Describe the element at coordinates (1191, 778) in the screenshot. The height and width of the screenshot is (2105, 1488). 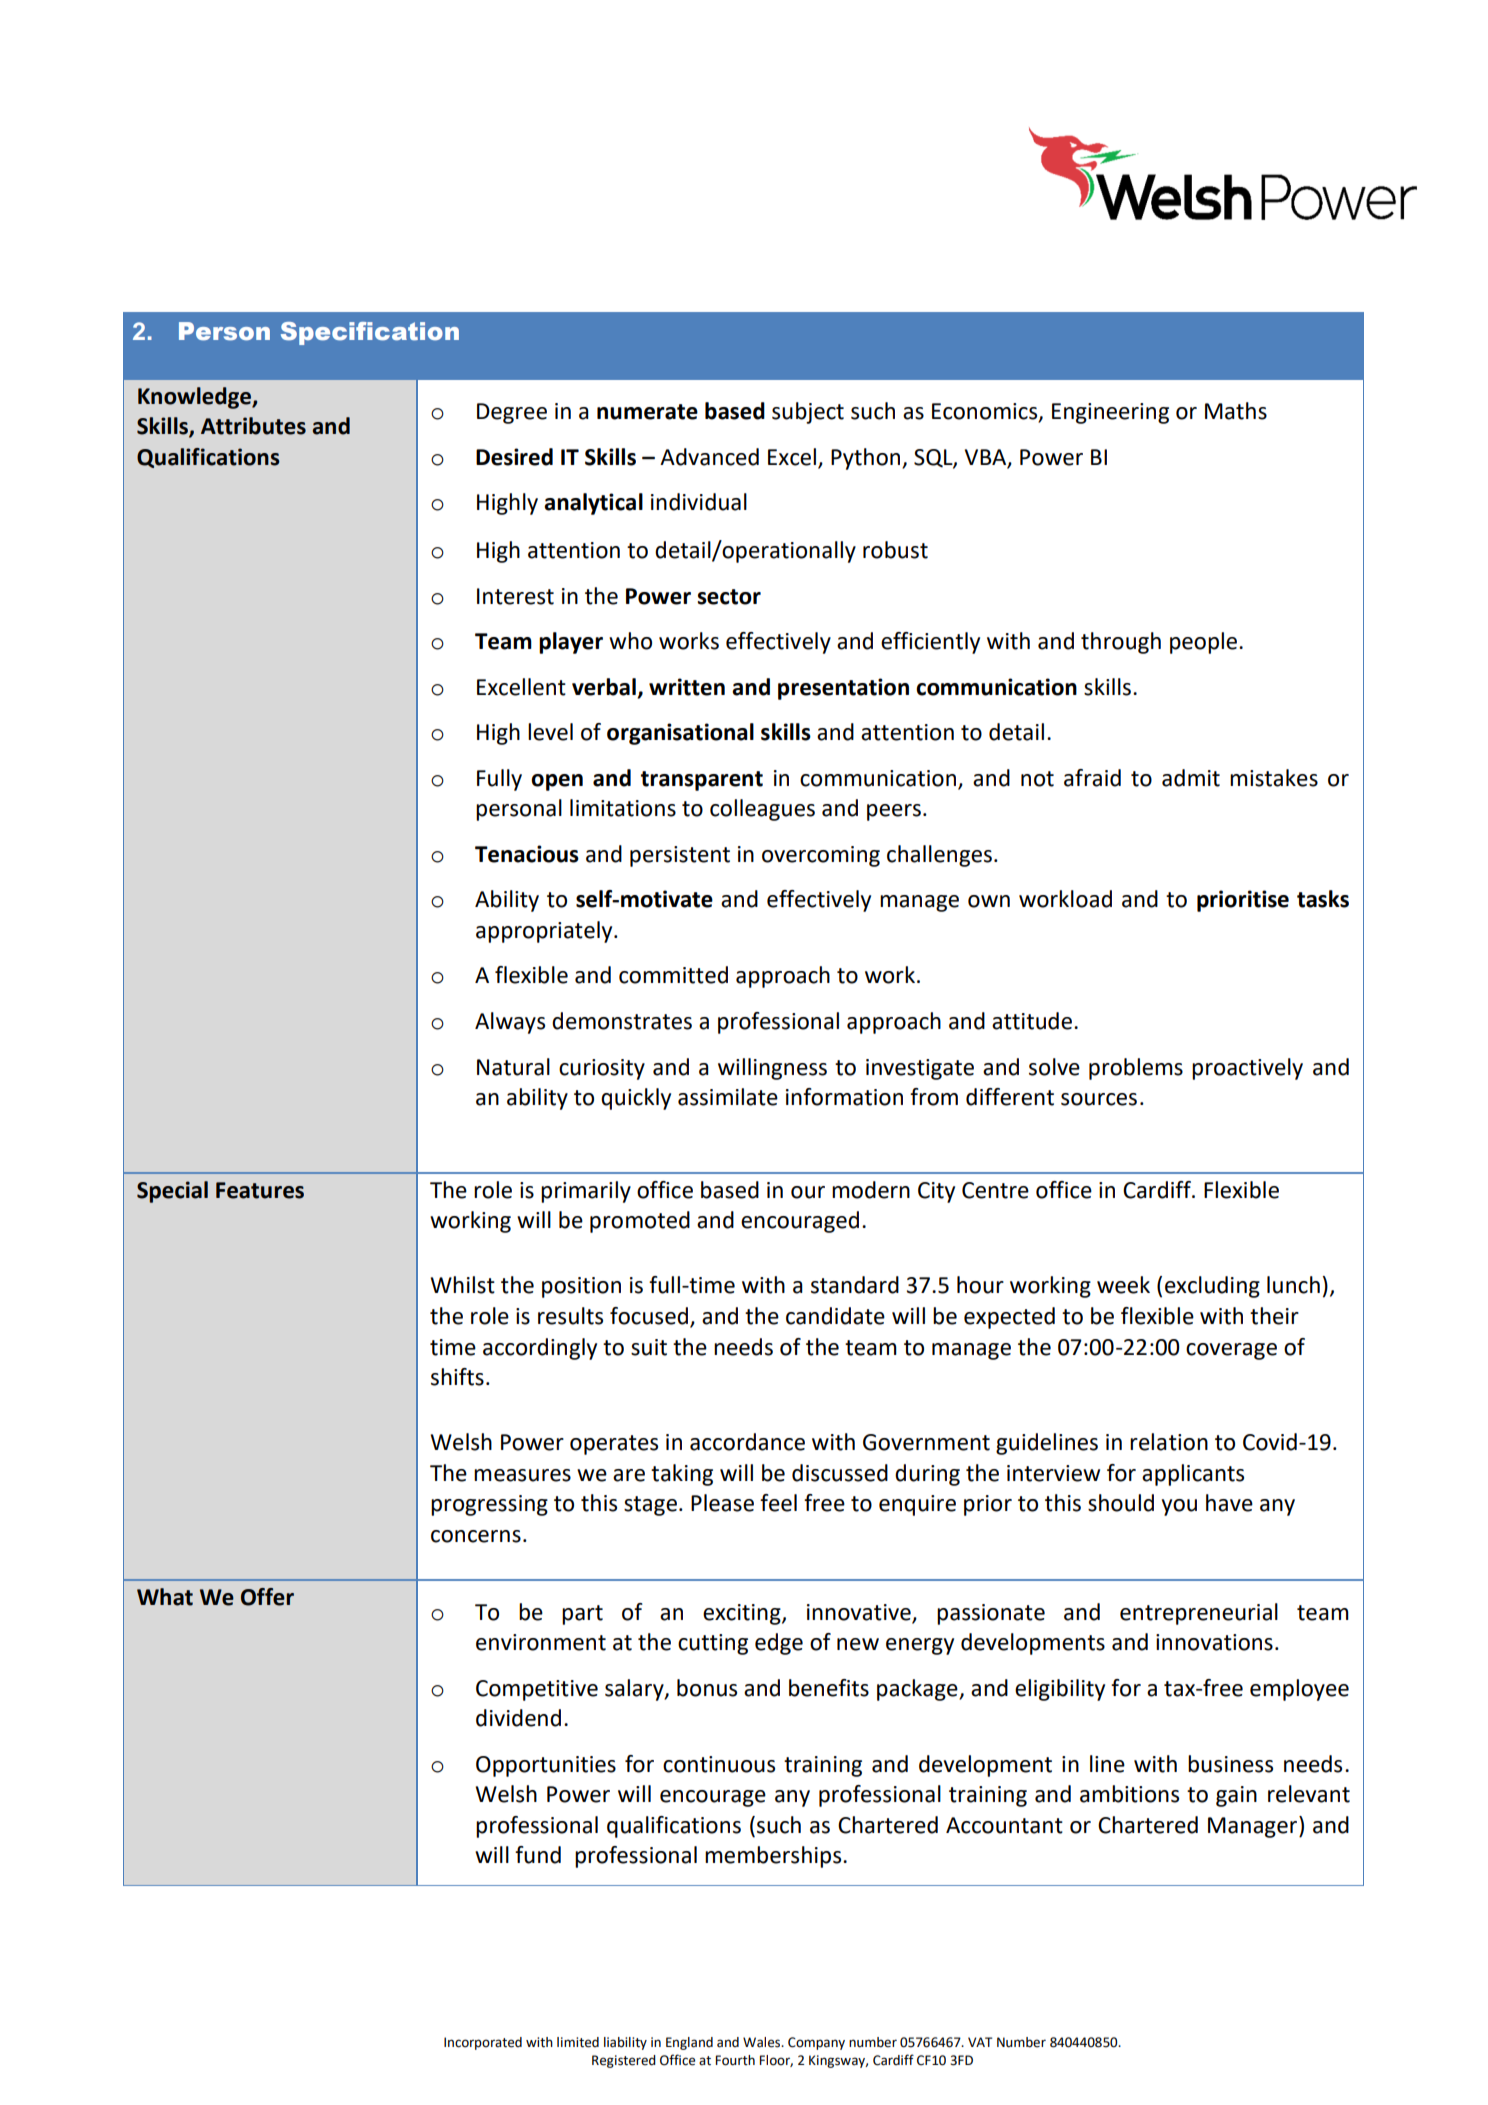
I see `admit` at that location.
